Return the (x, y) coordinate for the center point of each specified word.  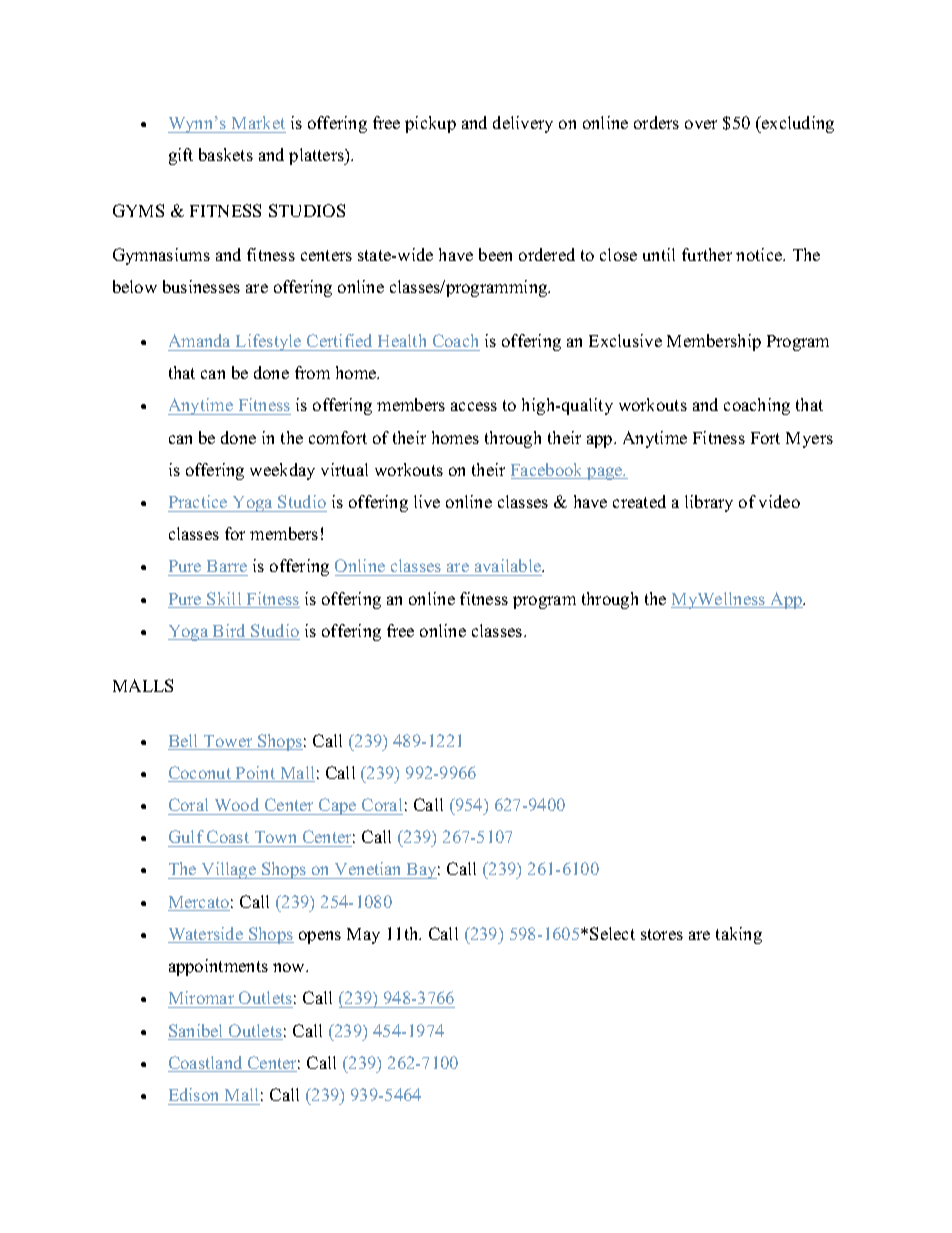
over (701, 124)
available (508, 567)
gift (181, 156)
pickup (430, 124)
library (709, 503)
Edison (193, 1094)
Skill (225, 600)
